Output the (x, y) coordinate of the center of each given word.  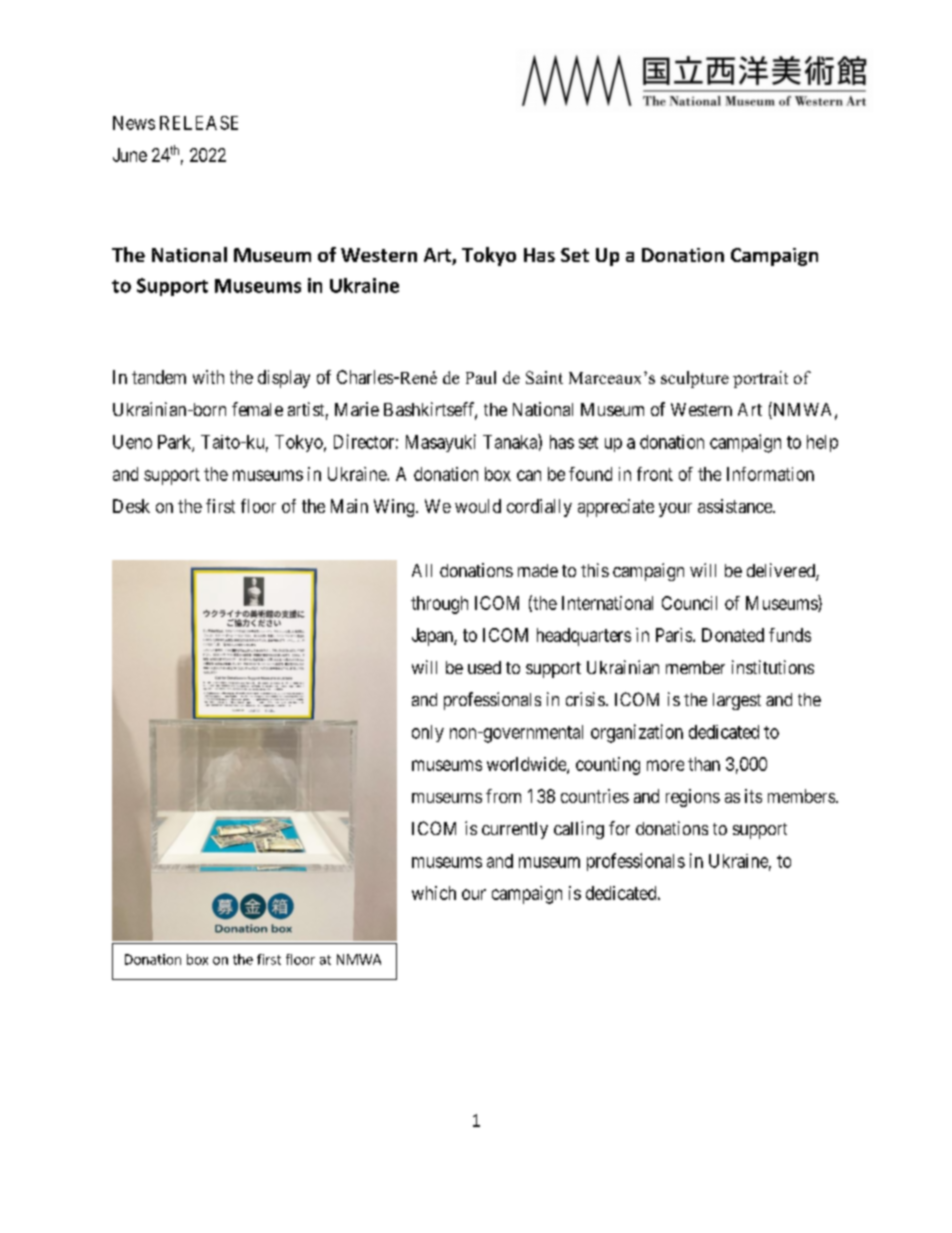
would (478, 506)
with (208, 377)
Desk (131, 506)
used (484, 667)
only (428, 733)
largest (737, 701)
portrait (760, 379)
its (753, 796)
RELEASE (199, 123)
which (434, 893)
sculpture (695, 379)
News (134, 123)
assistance (736, 506)
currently (515, 830)
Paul (481, 377)
